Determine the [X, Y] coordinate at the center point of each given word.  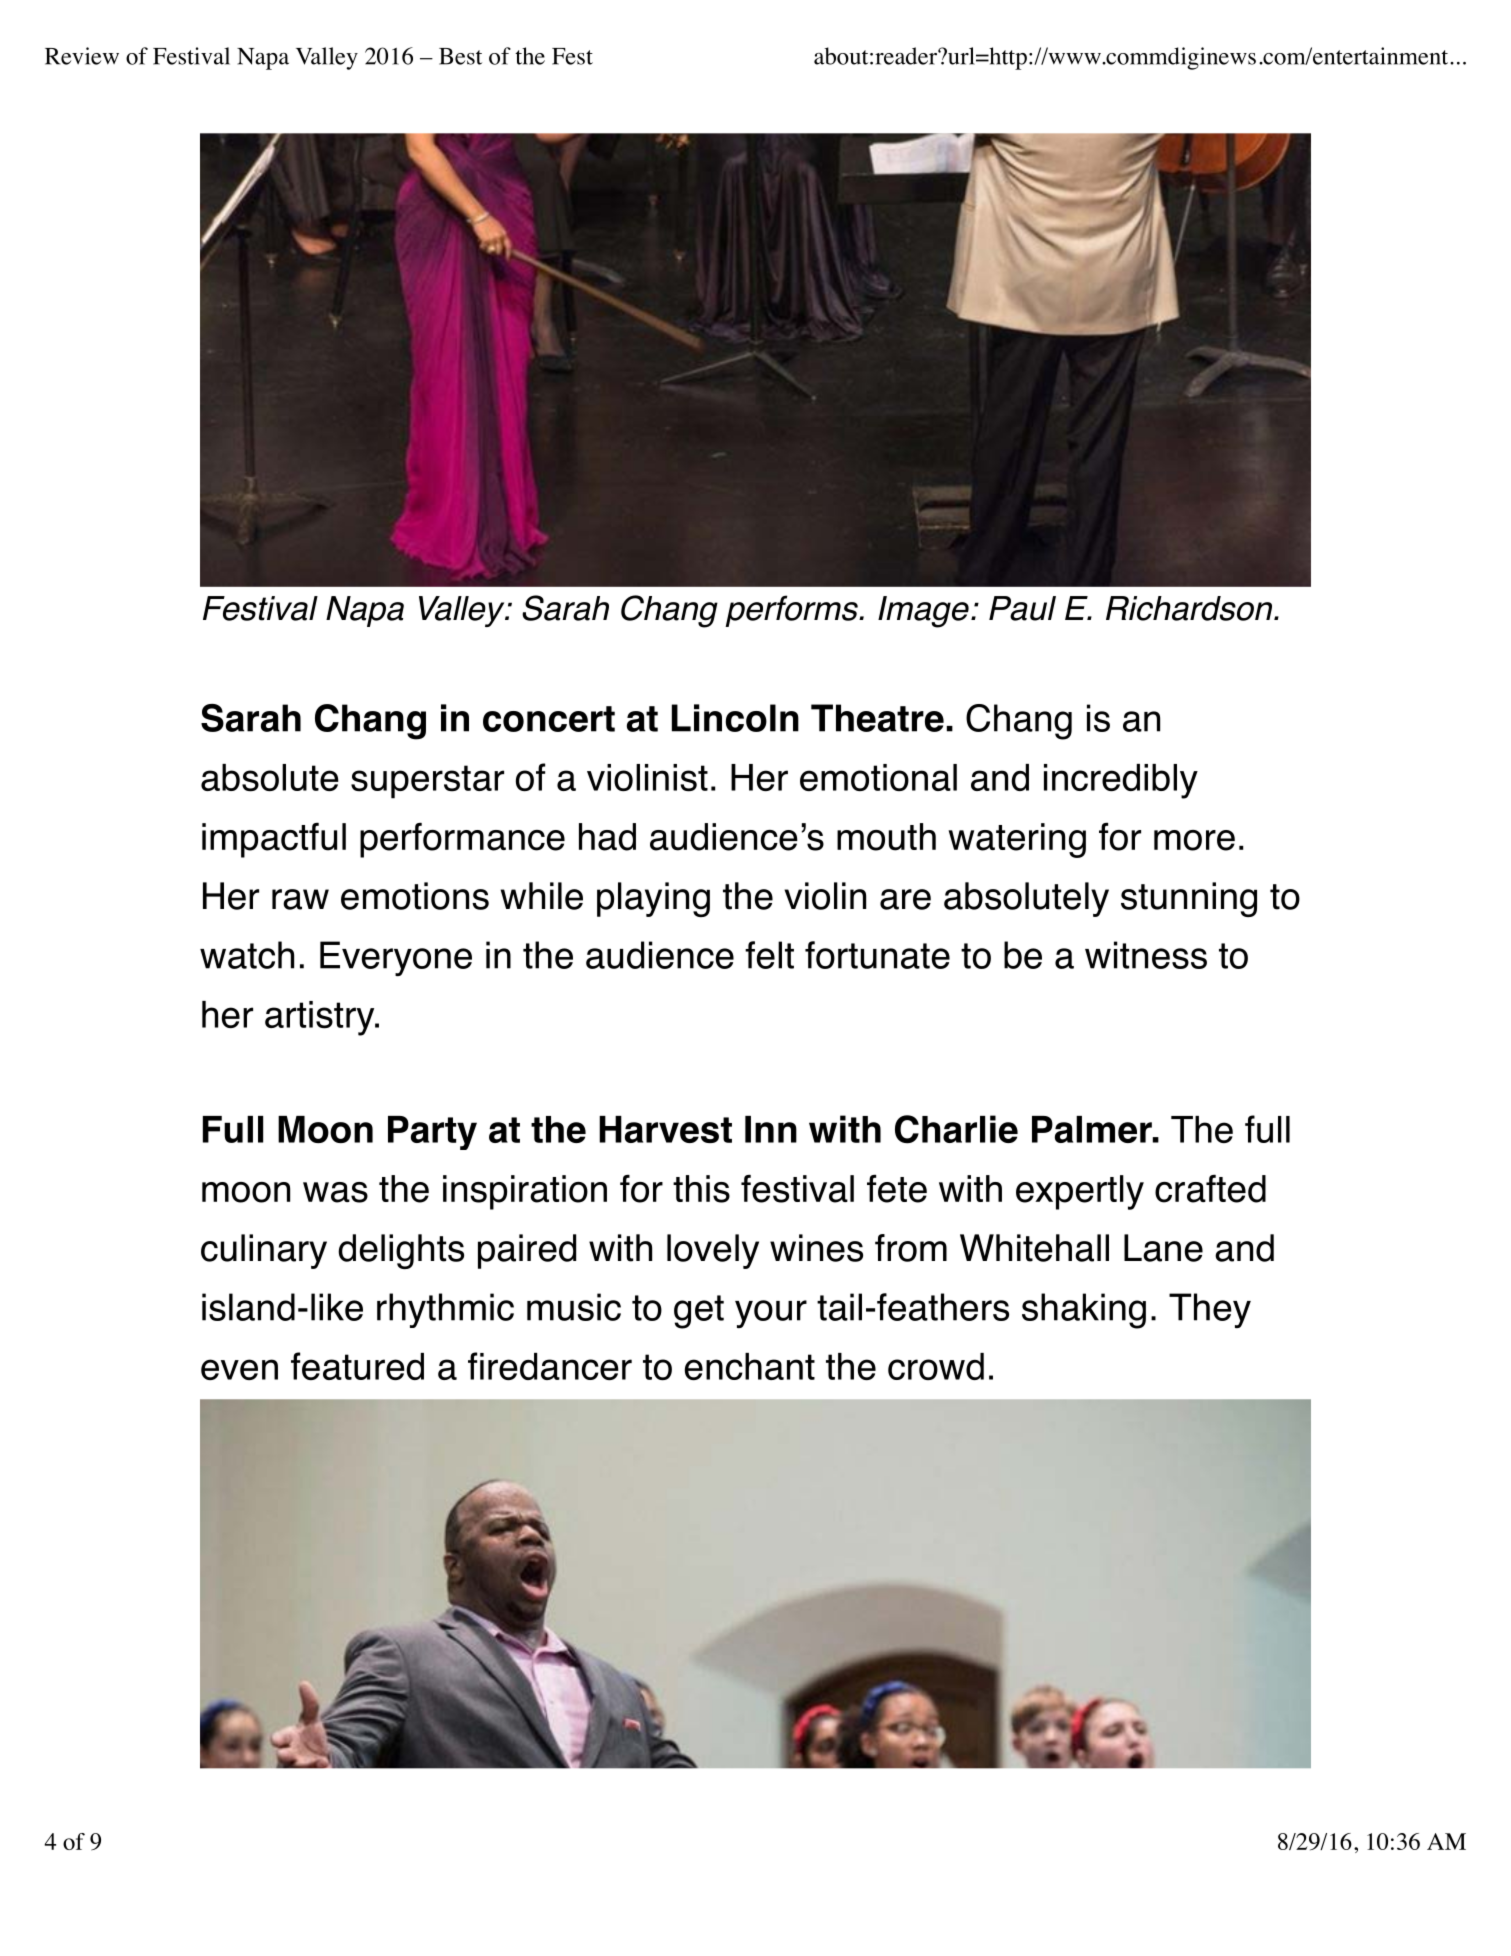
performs [792, 611]
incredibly [1121, 781]
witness [1146, 955]
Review [82, 56]
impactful [274, 840]
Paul [1022, 608]
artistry [321, 1018]
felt [769, 955]
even [239, 1369]
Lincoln [735, 718]
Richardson [1190, 608]
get [699, 1312]
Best [460, 56]
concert [549, 719]
